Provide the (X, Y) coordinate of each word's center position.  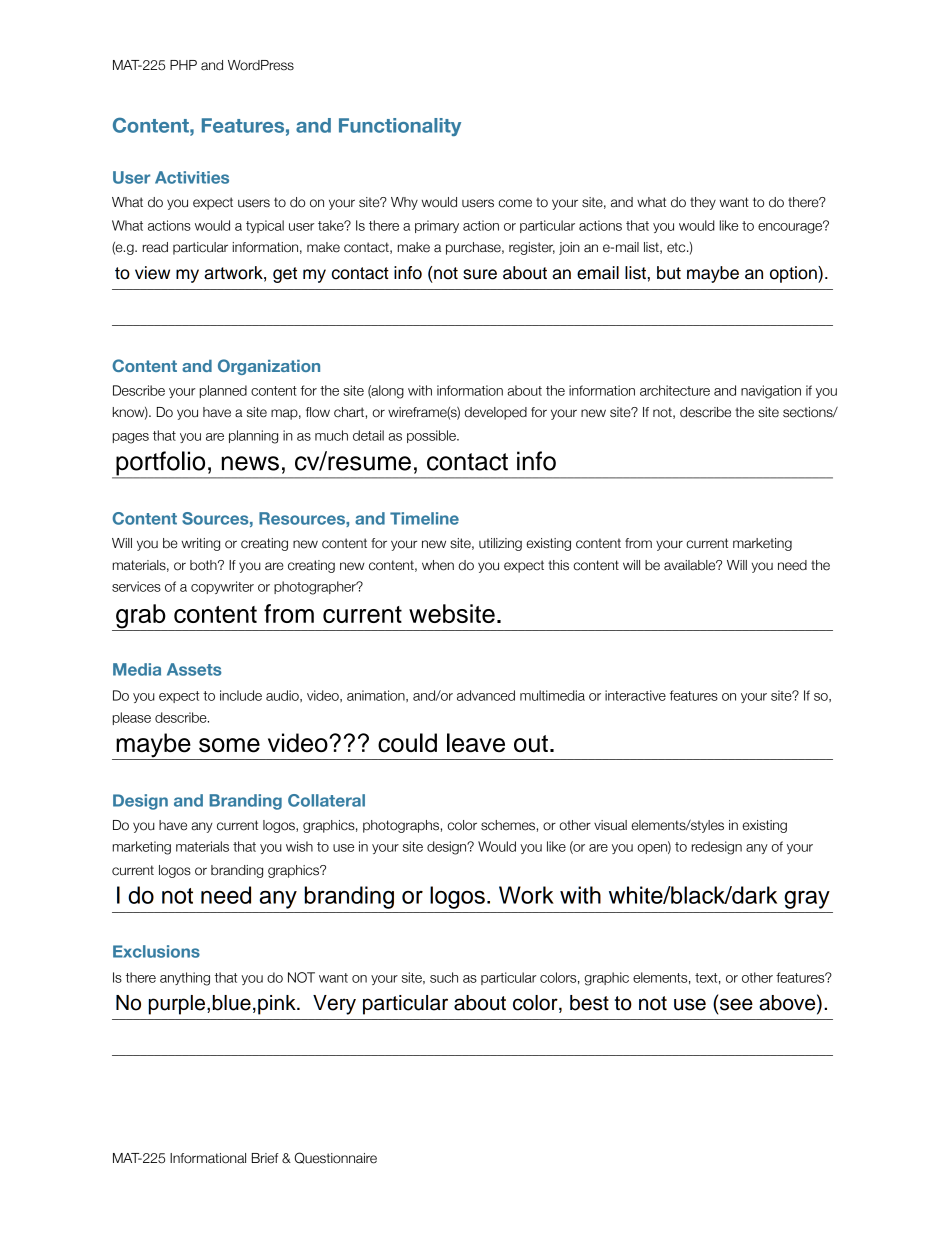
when (438, 565)
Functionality (400, 127)
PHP (183, 65)
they (703, 203)
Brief (265, 1158)
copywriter (222, 587)
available (691, 565)
